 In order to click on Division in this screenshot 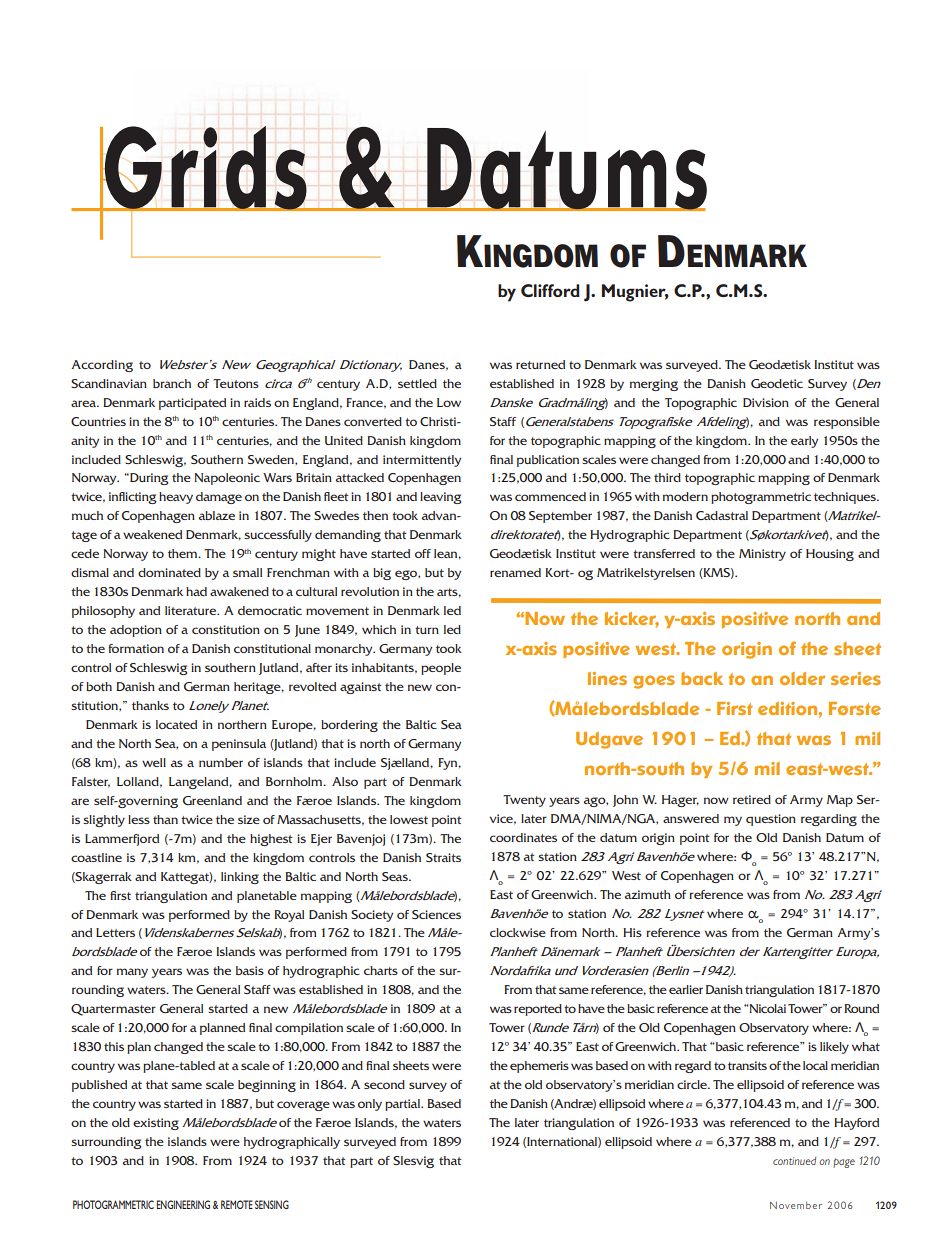, I will do `click(766, 402)`.
